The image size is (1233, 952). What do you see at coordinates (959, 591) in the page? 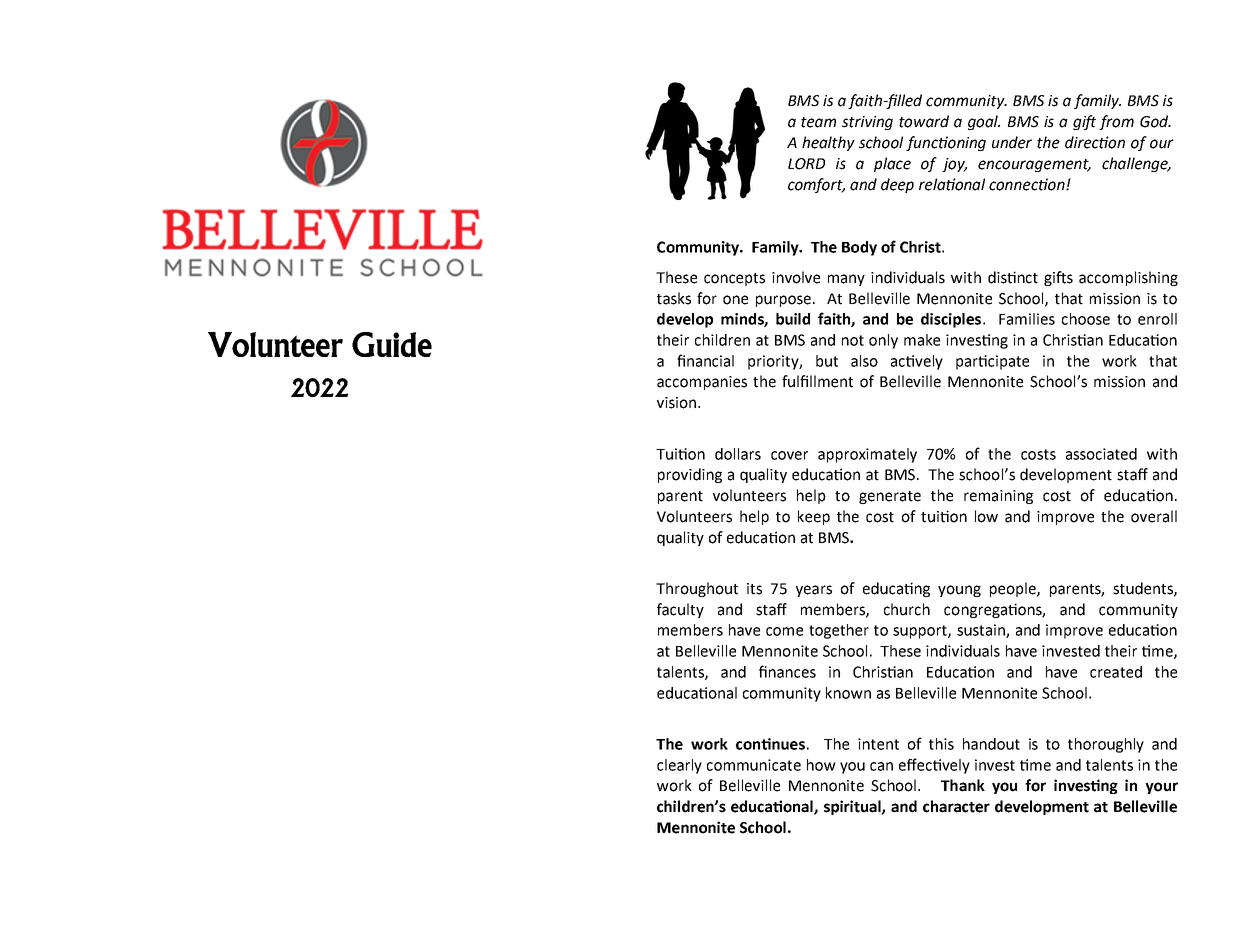
I see `young` at bounding box center [959, 591].
